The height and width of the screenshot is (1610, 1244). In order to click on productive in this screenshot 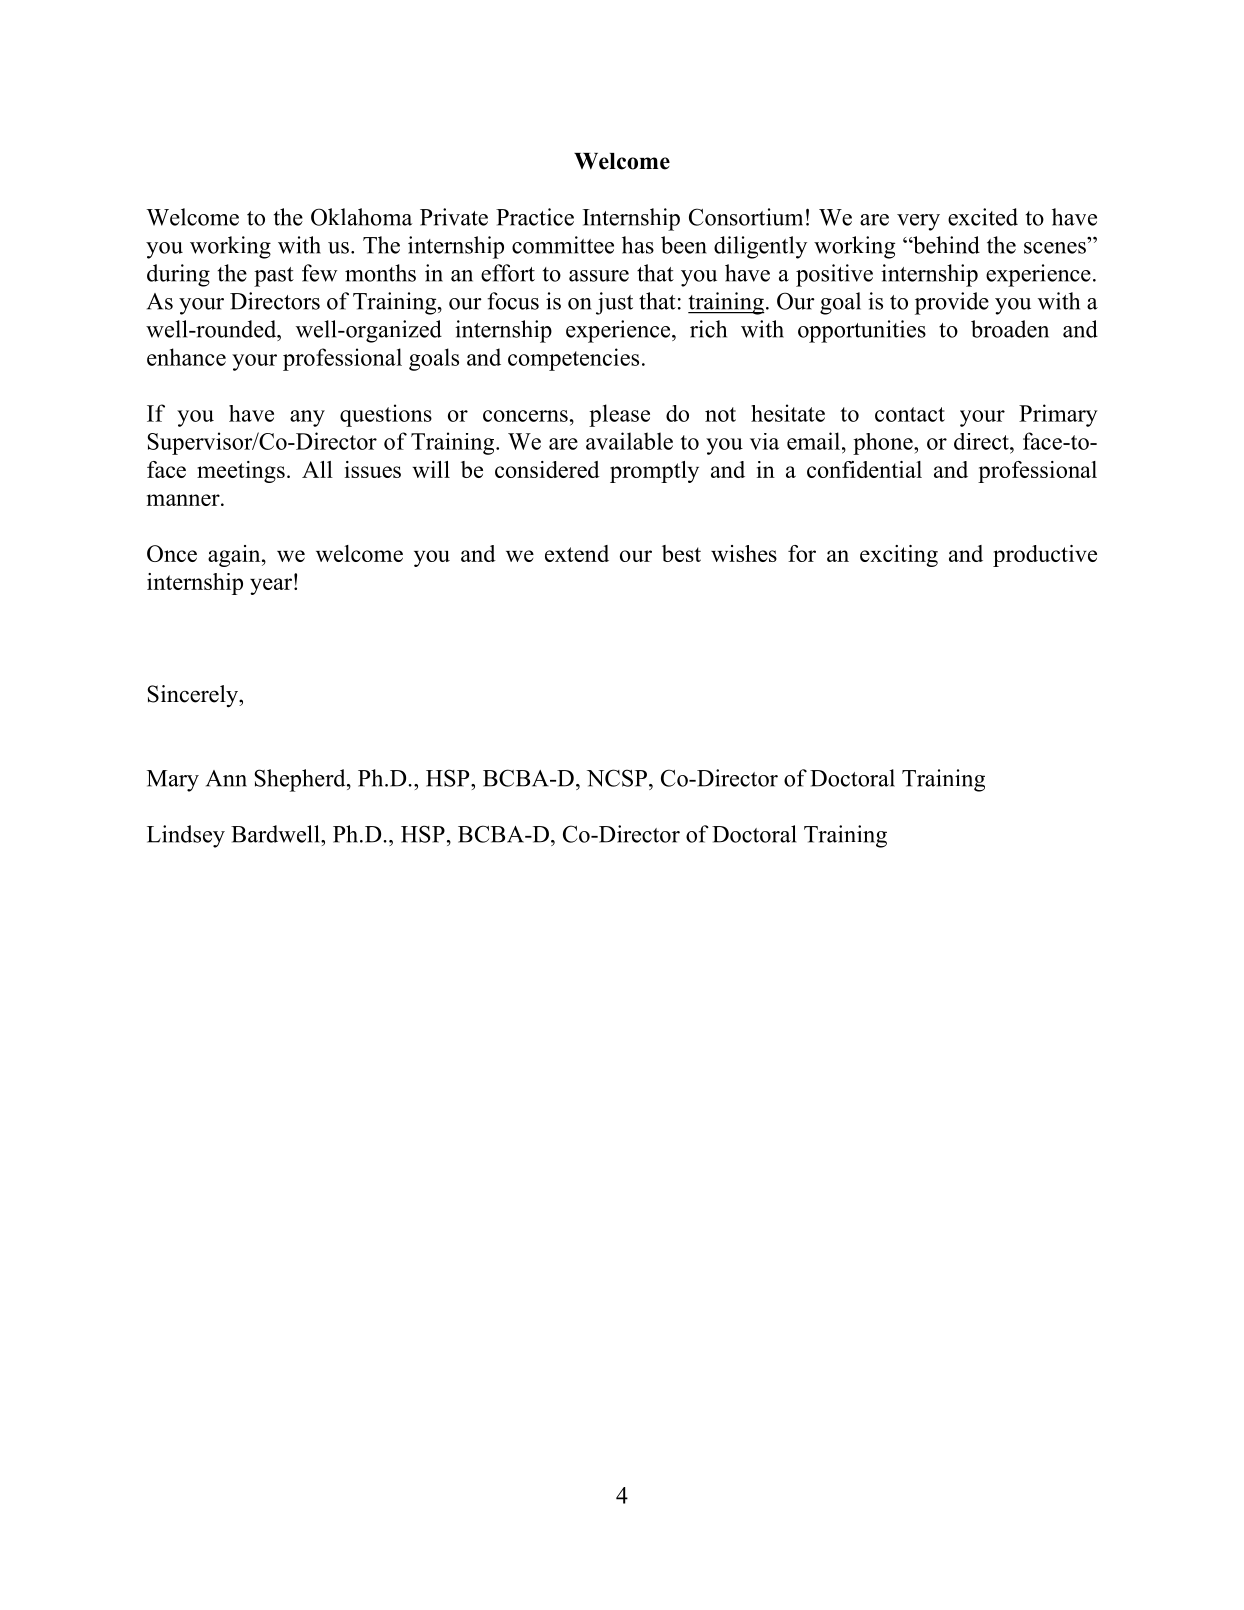, I will do `click(1045, 556)`.
